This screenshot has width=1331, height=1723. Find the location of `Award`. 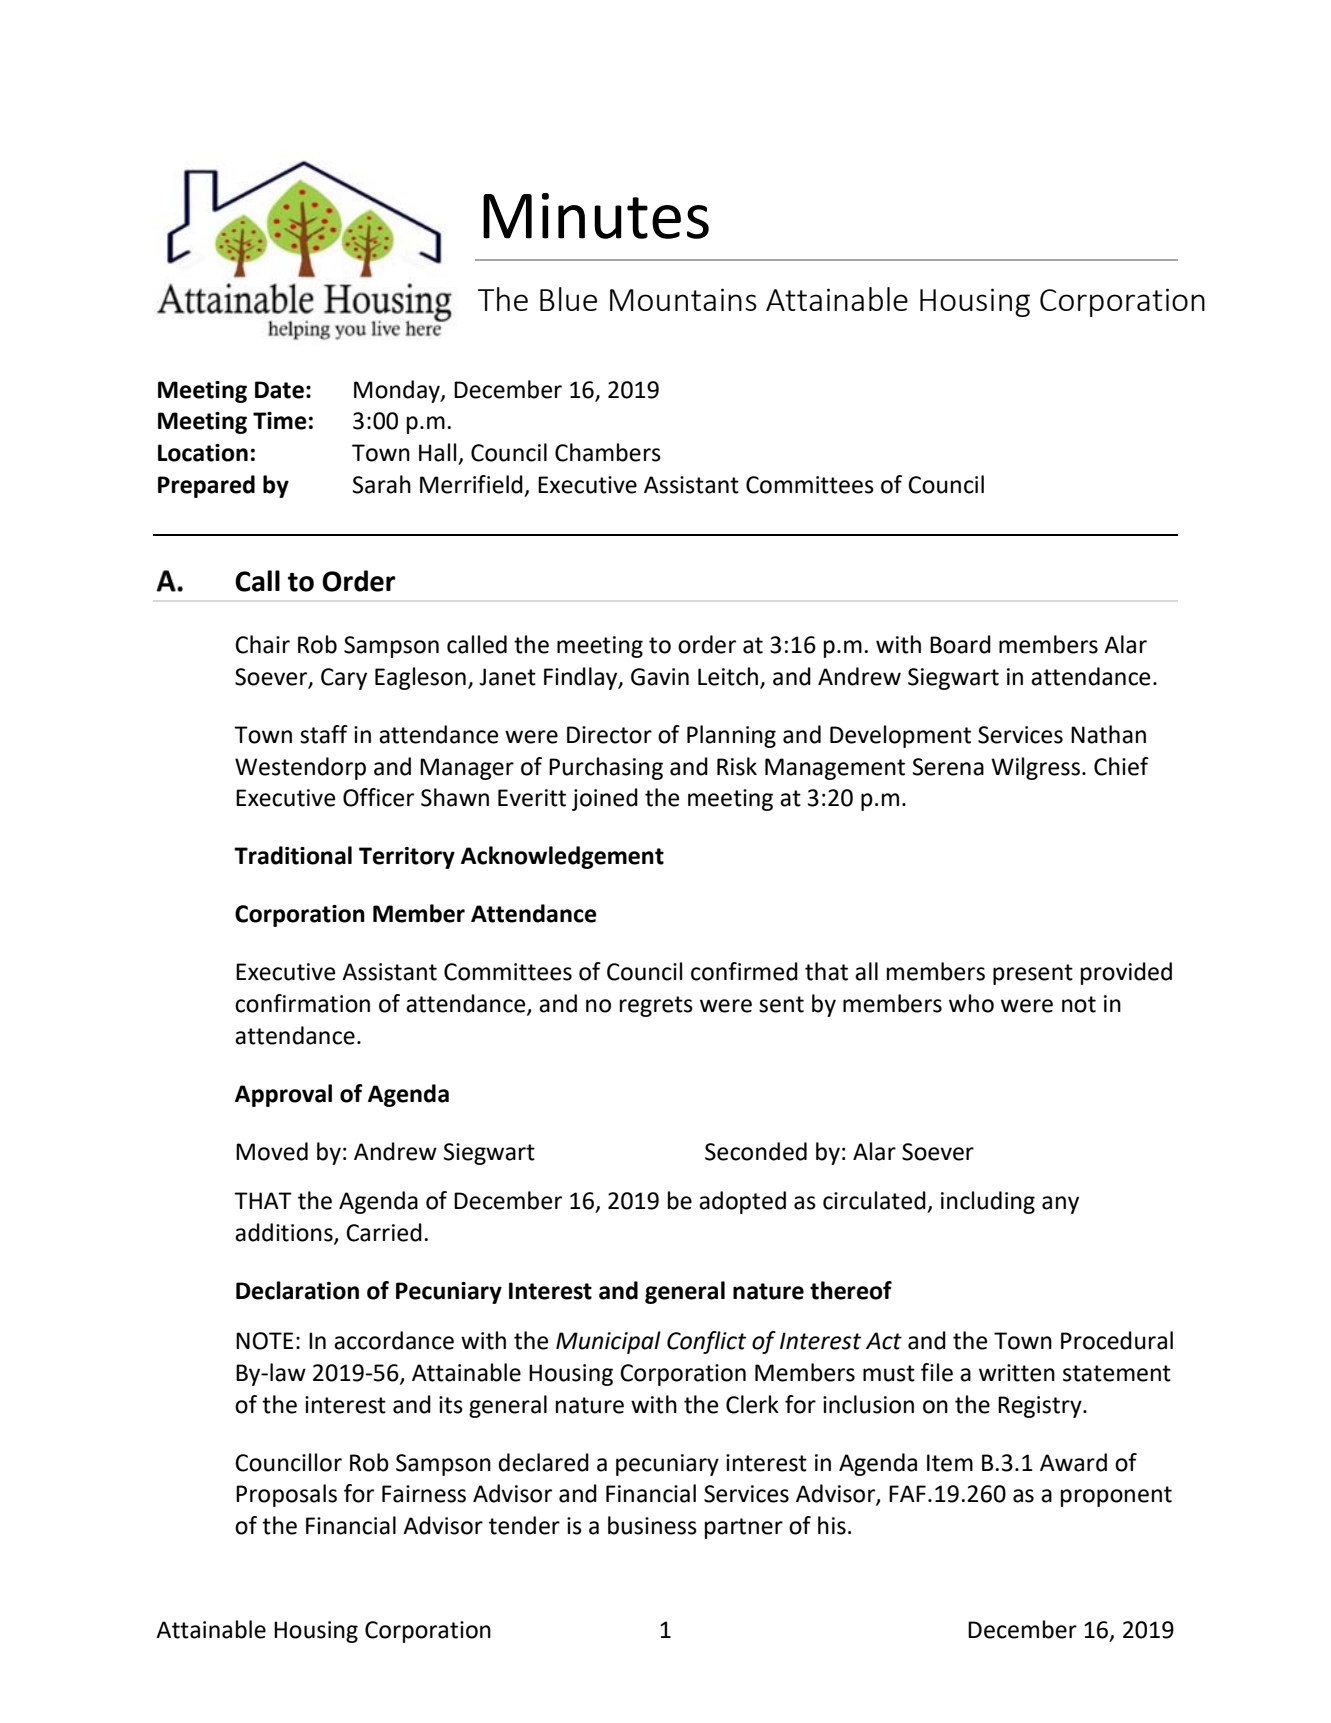

Award is located at coordinates (1073, 1462).
